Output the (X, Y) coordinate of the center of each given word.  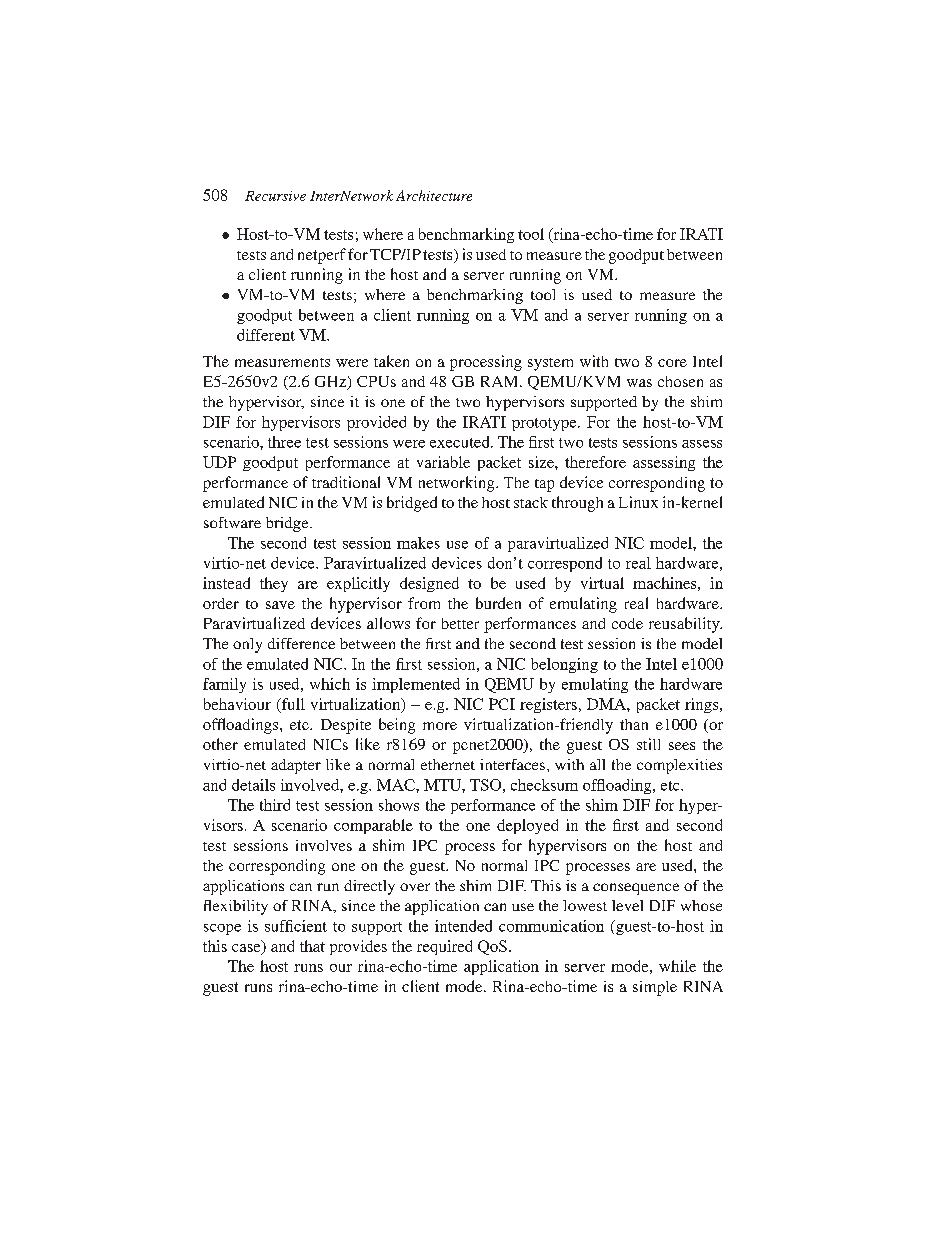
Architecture (434, 195)
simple (655, 988)
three (284, 442)
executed (461, 442)
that (312, 946)
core (672, 363)
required (444, 947)
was (639, 383)
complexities (679, 766)
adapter (296, 766)
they (274, 584)
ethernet (448, 764)
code (627, 623)
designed (429, 584)
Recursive (275, 196)
